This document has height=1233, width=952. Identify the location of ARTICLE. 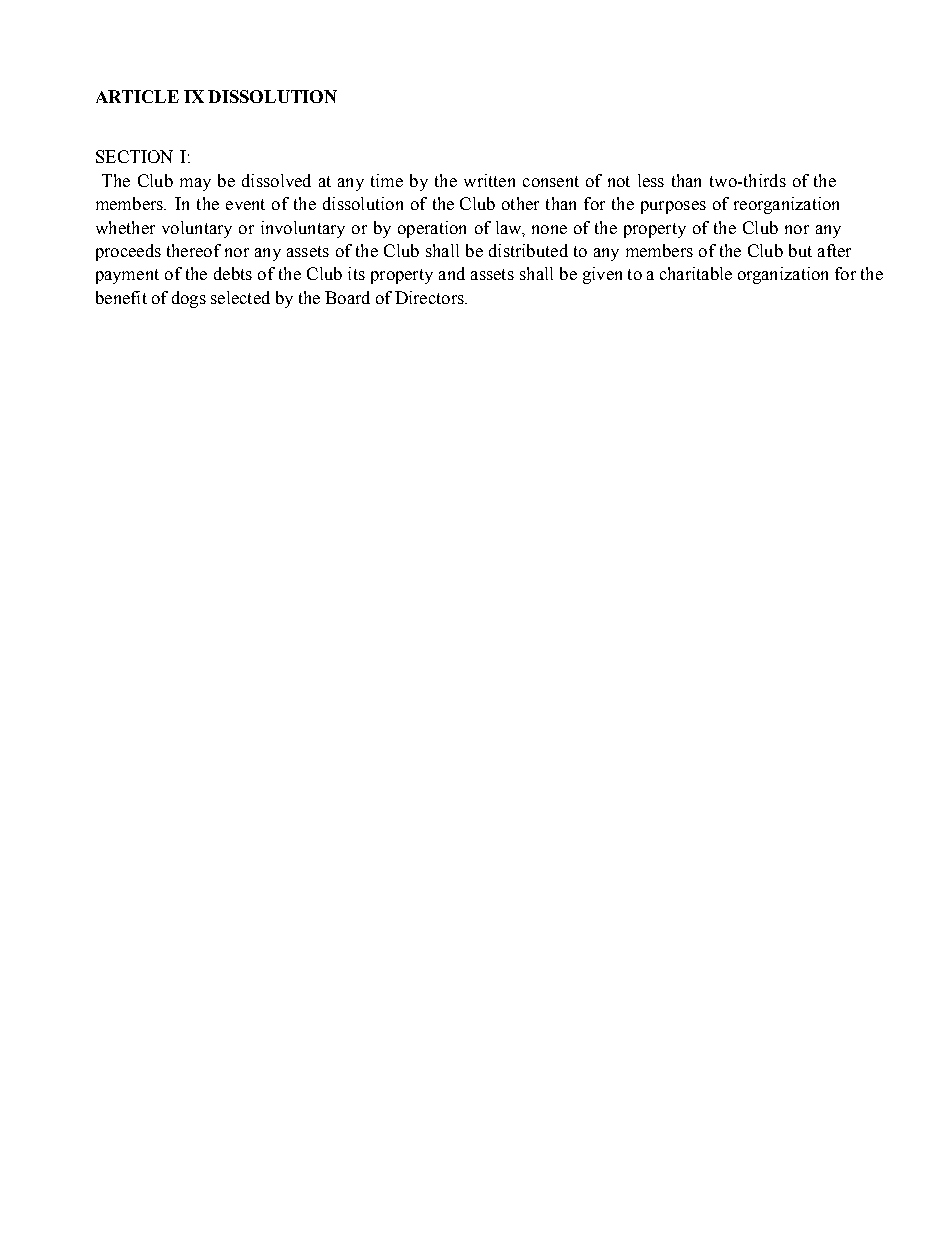
(137, 96).
